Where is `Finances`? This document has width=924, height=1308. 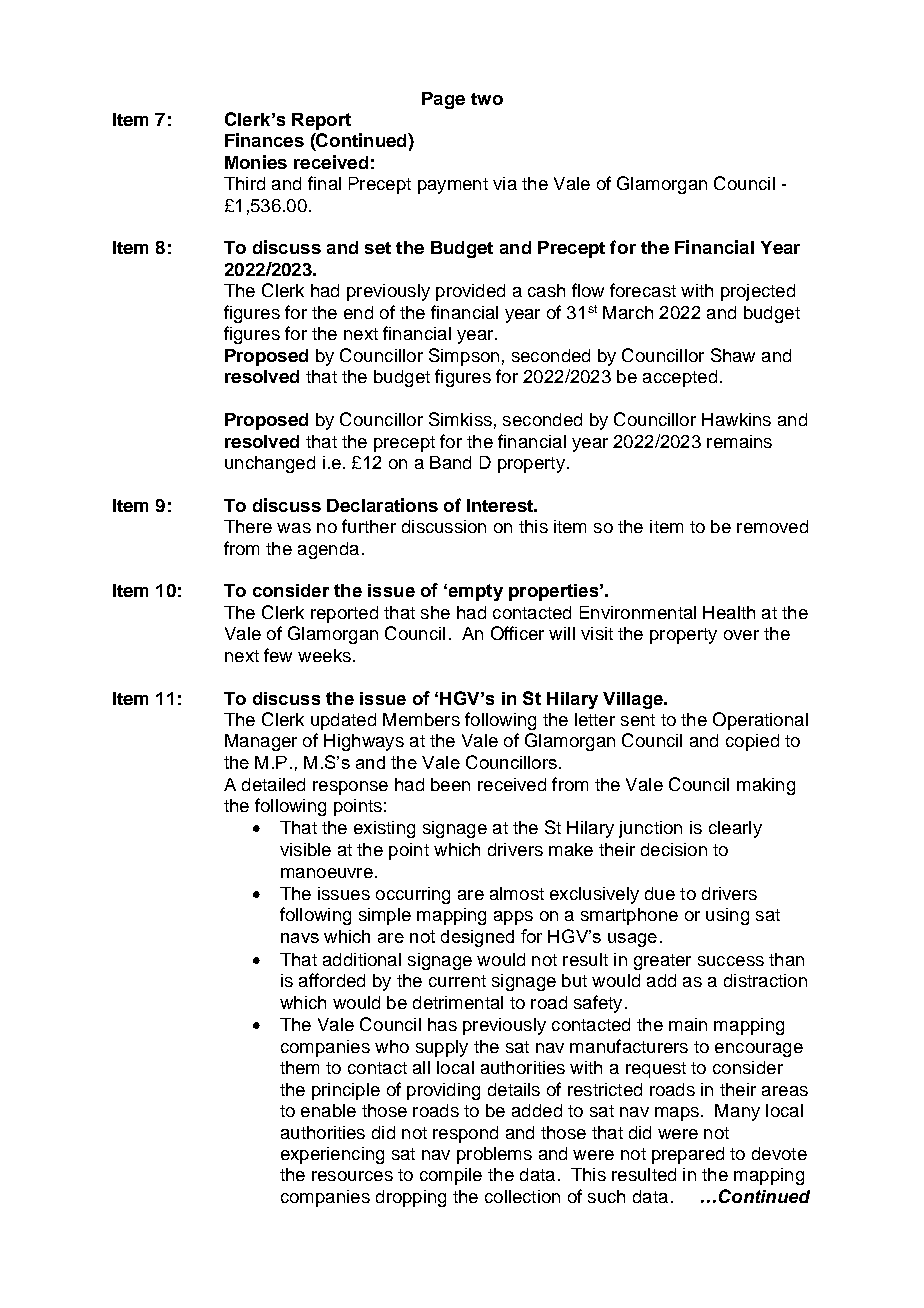 Finances is located at coordinates (264, 140).
